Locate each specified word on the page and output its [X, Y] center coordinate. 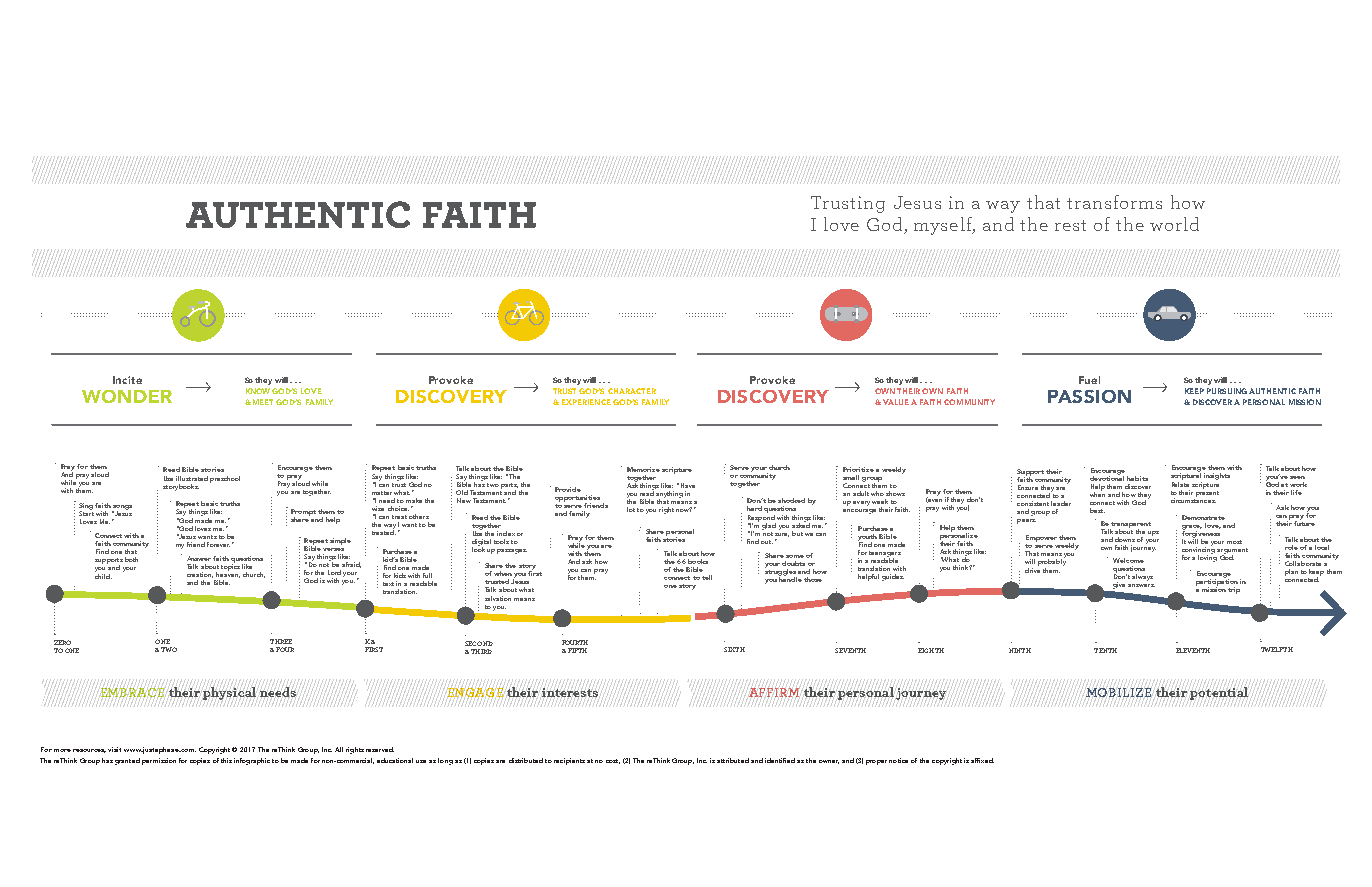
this [226, 760]
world [1174, 224]
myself [944, 226]
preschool [225, 479]
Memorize [643, 469]
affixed [982, 760]
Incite [127, 380]
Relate [1180, 483]
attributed [733, 760]
